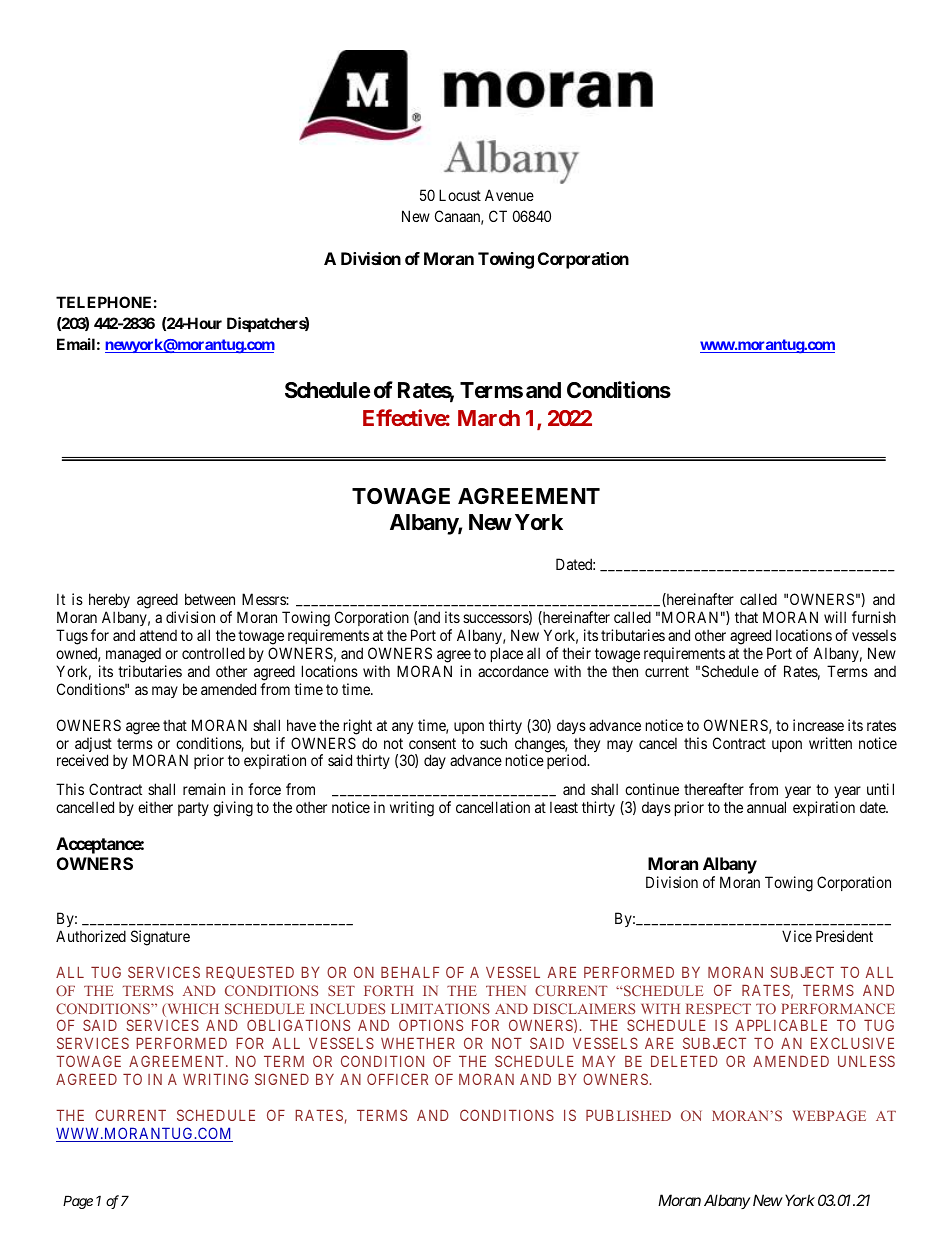 The width and height of the image is (952, 1233). What do you see at coordinates (460, 195) in the image?
I see `Locust` at bounding box center [460, 195].
